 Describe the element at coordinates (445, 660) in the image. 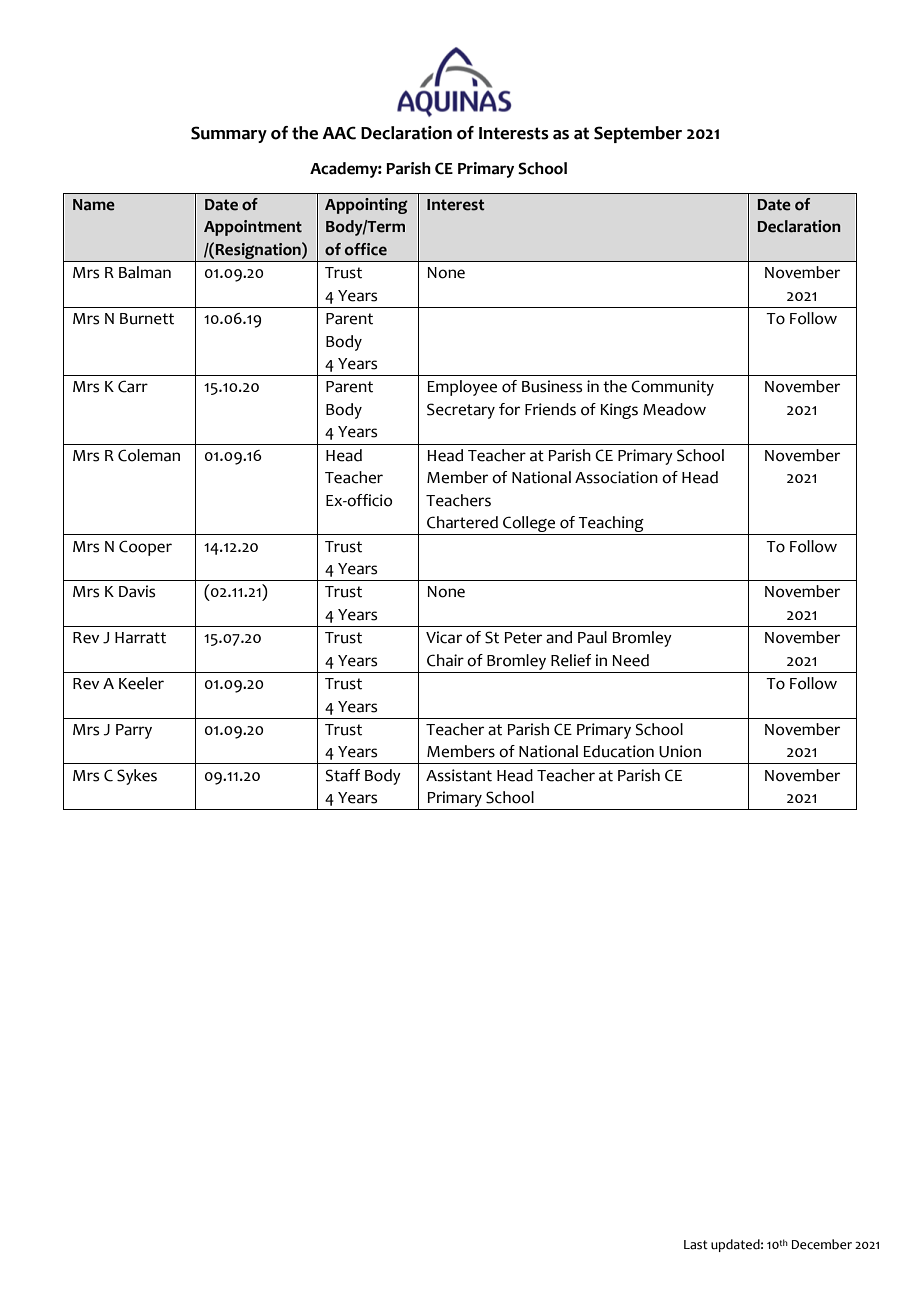

I see `Chair` at that location.
